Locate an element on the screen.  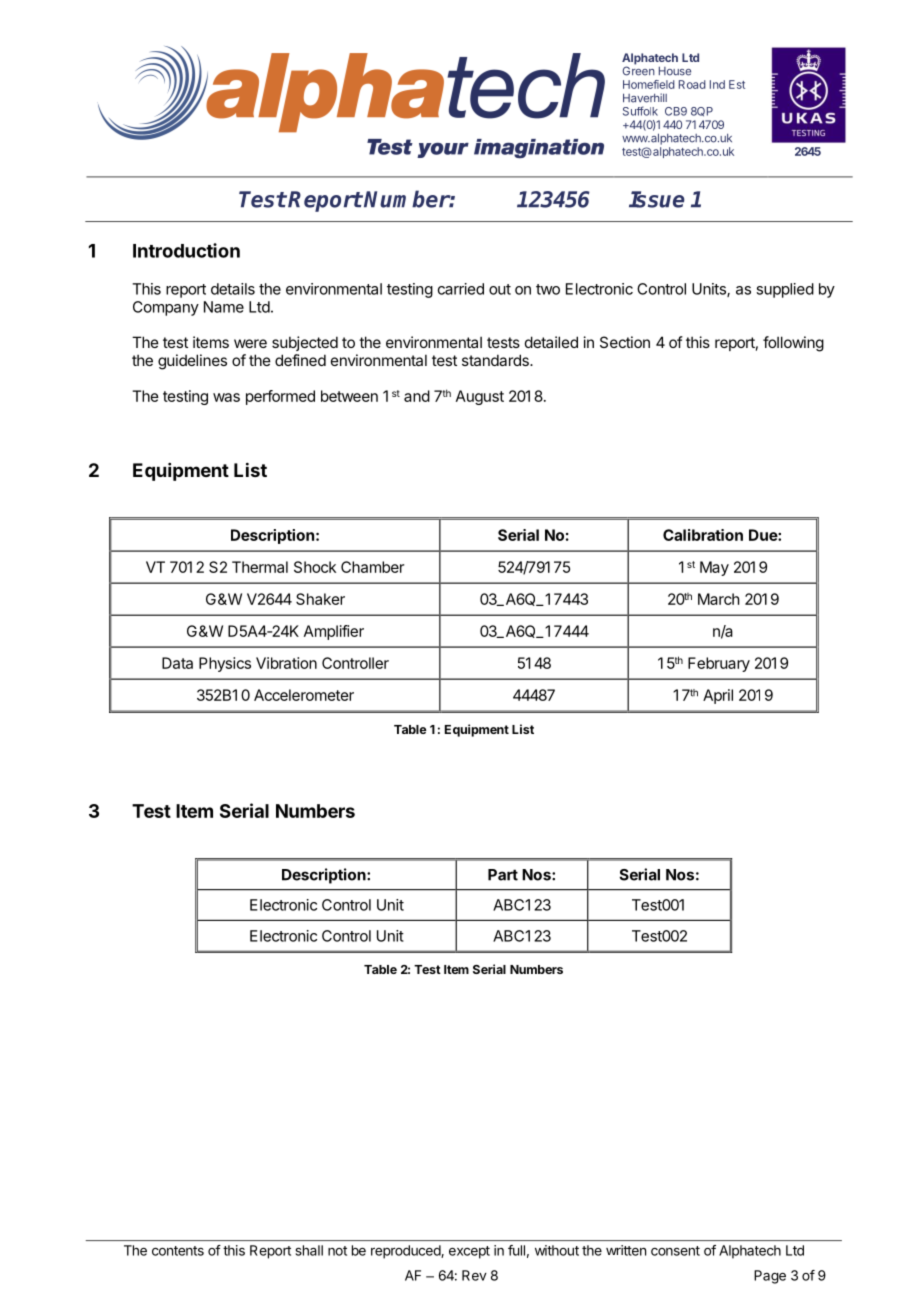
contents is located at coordinates (178, 1251).
